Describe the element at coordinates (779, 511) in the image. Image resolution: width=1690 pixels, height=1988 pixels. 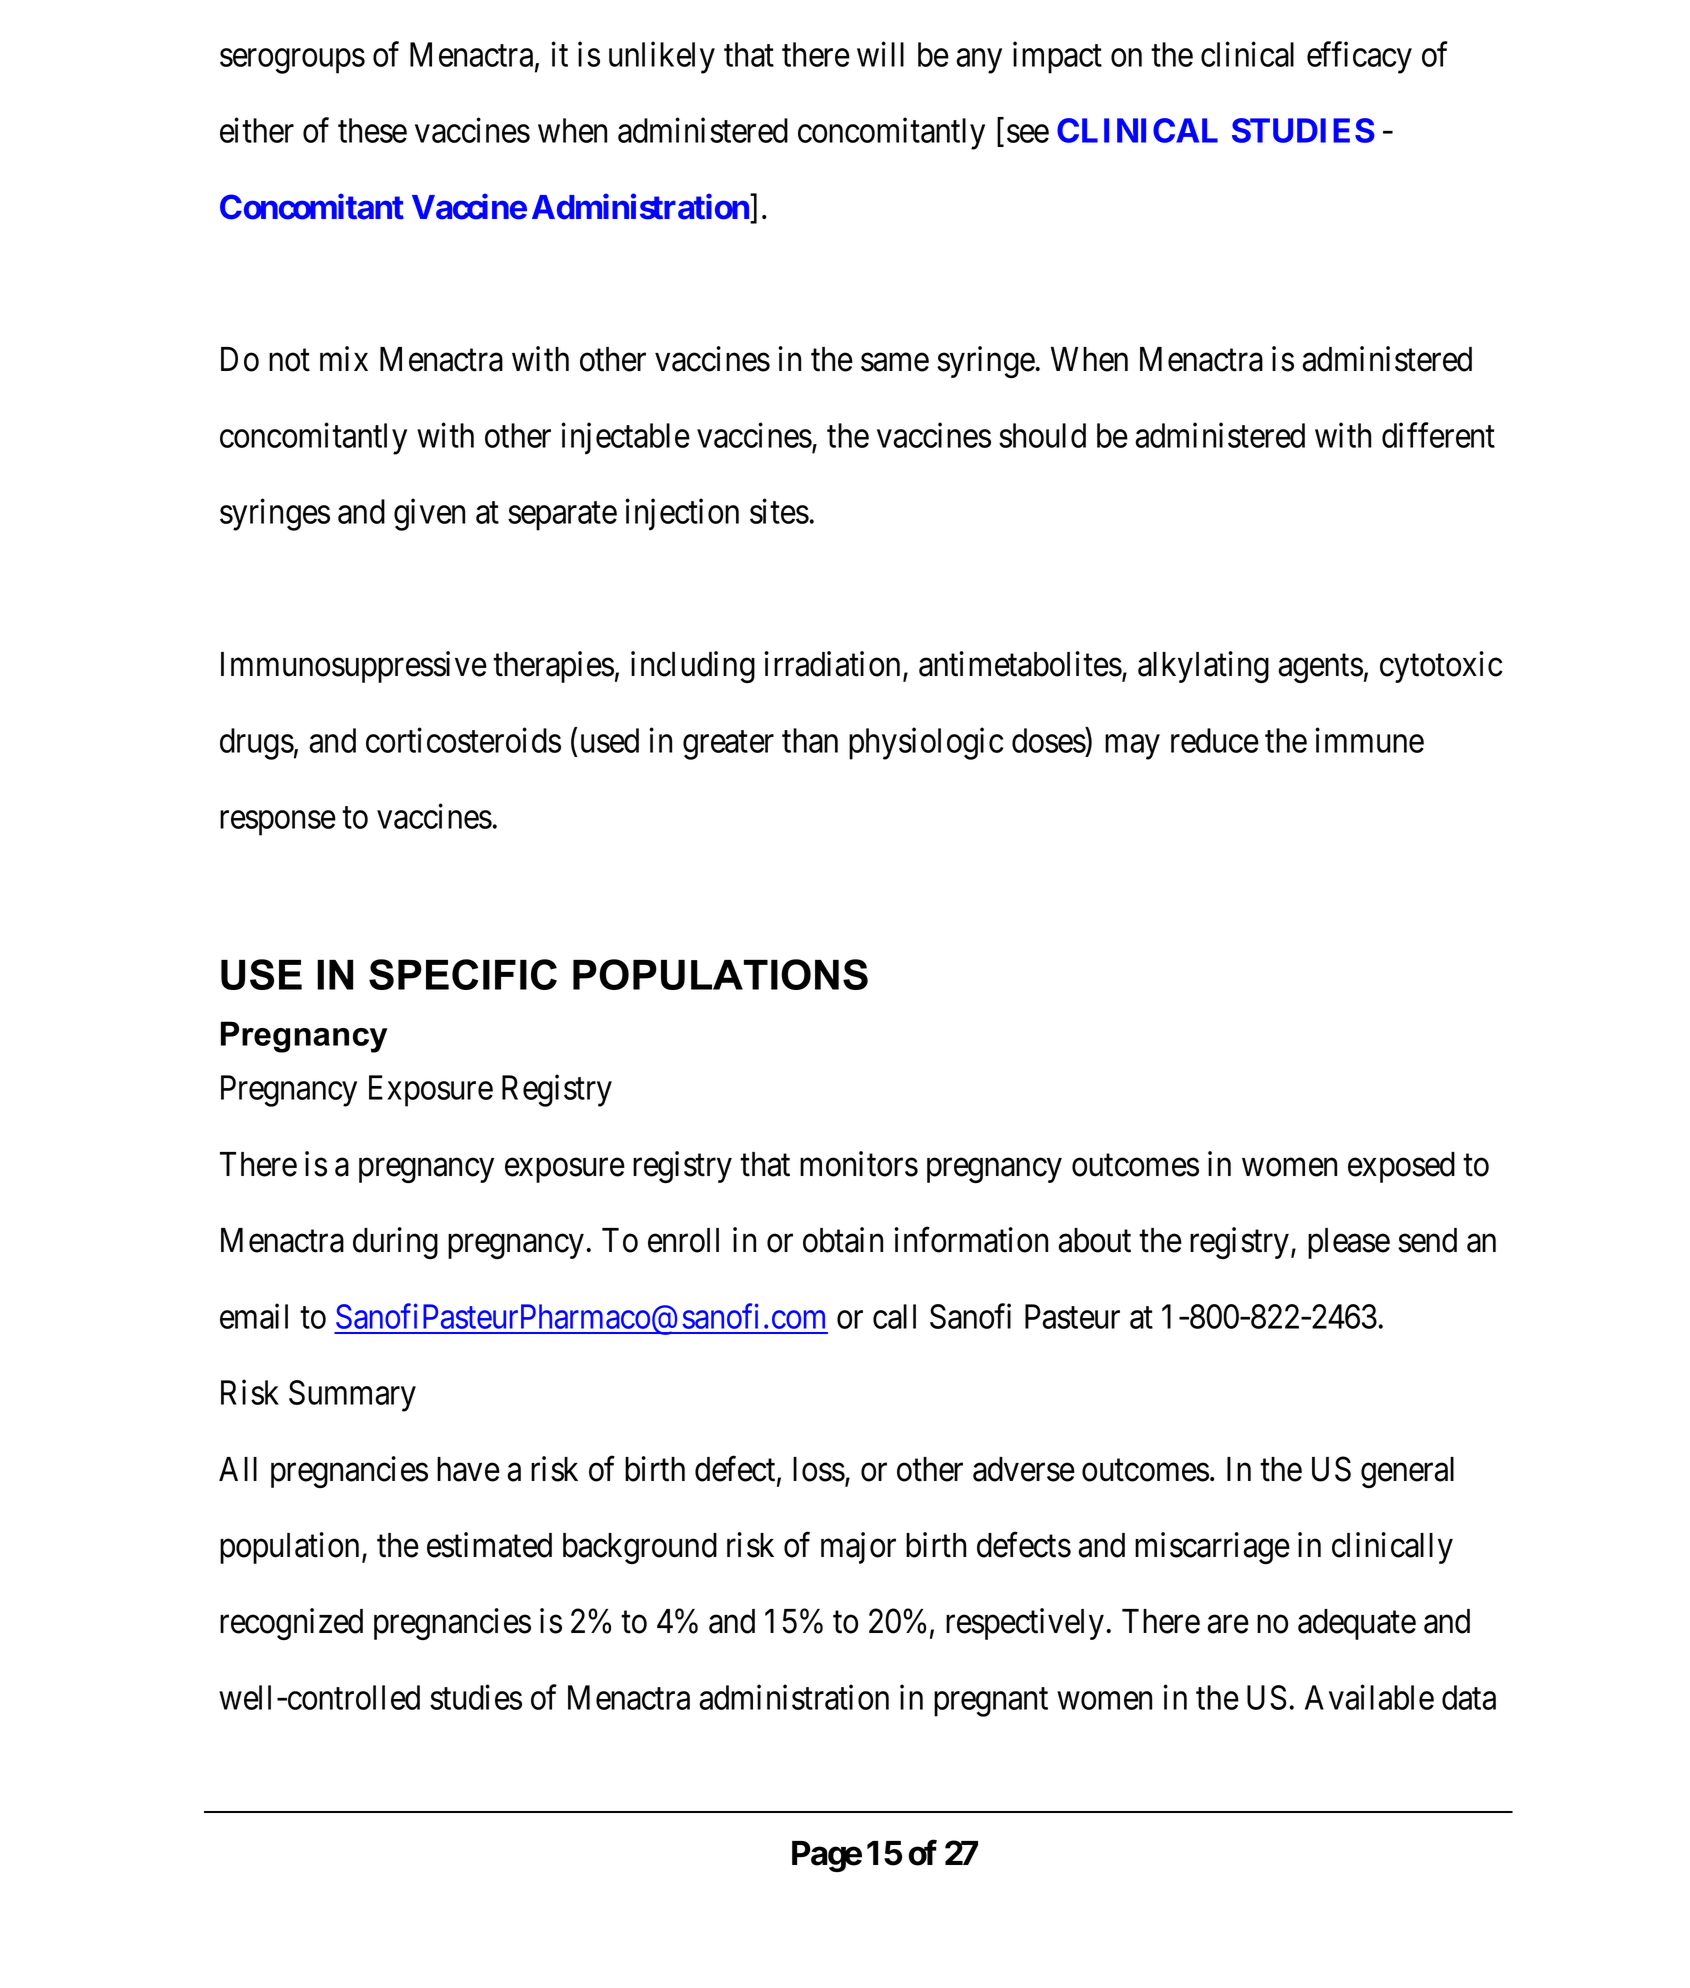
I see `sites` at that location.
